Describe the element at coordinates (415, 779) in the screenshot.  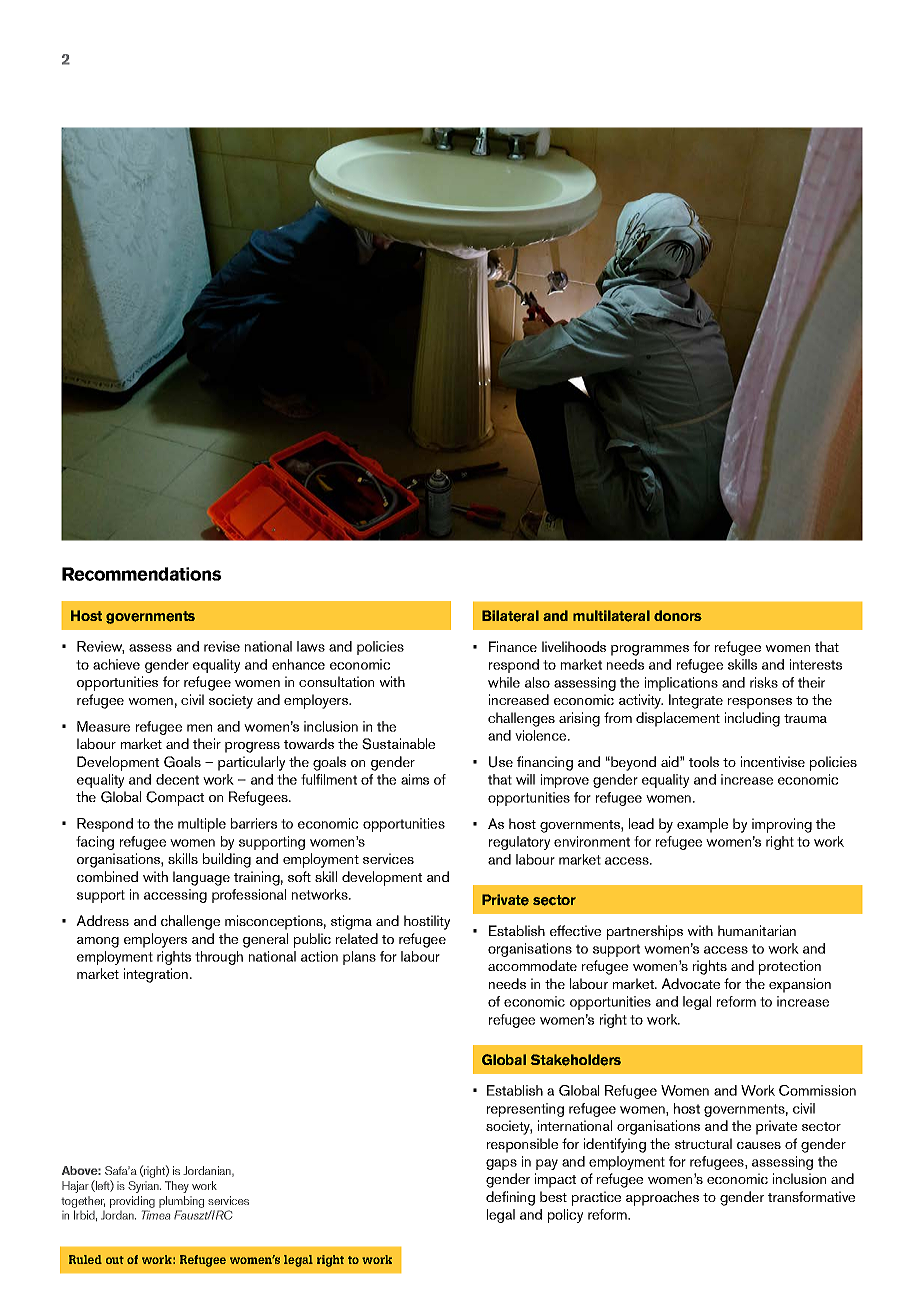
I see `aims` at that location.
